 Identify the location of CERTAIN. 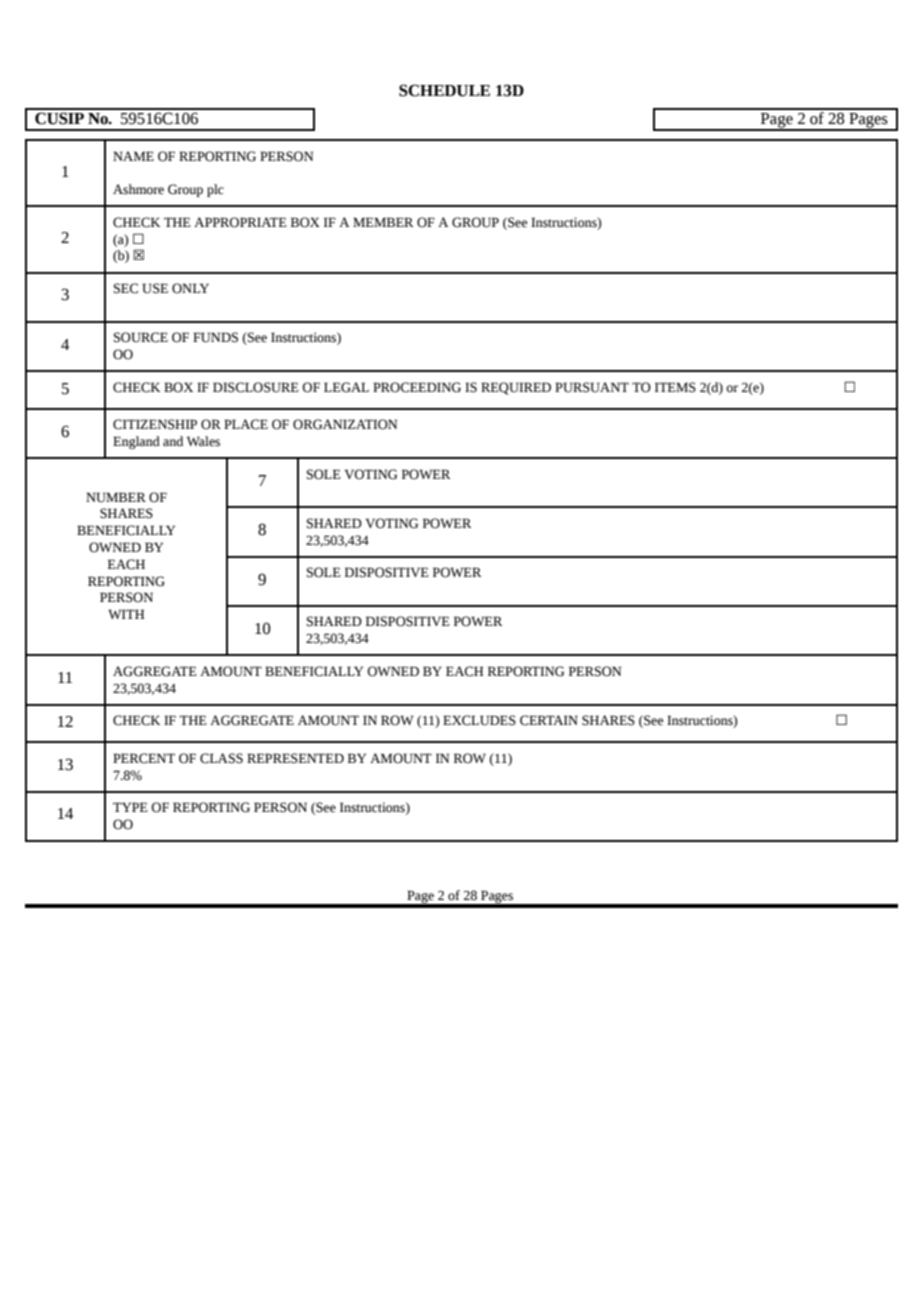
(549, 720).
